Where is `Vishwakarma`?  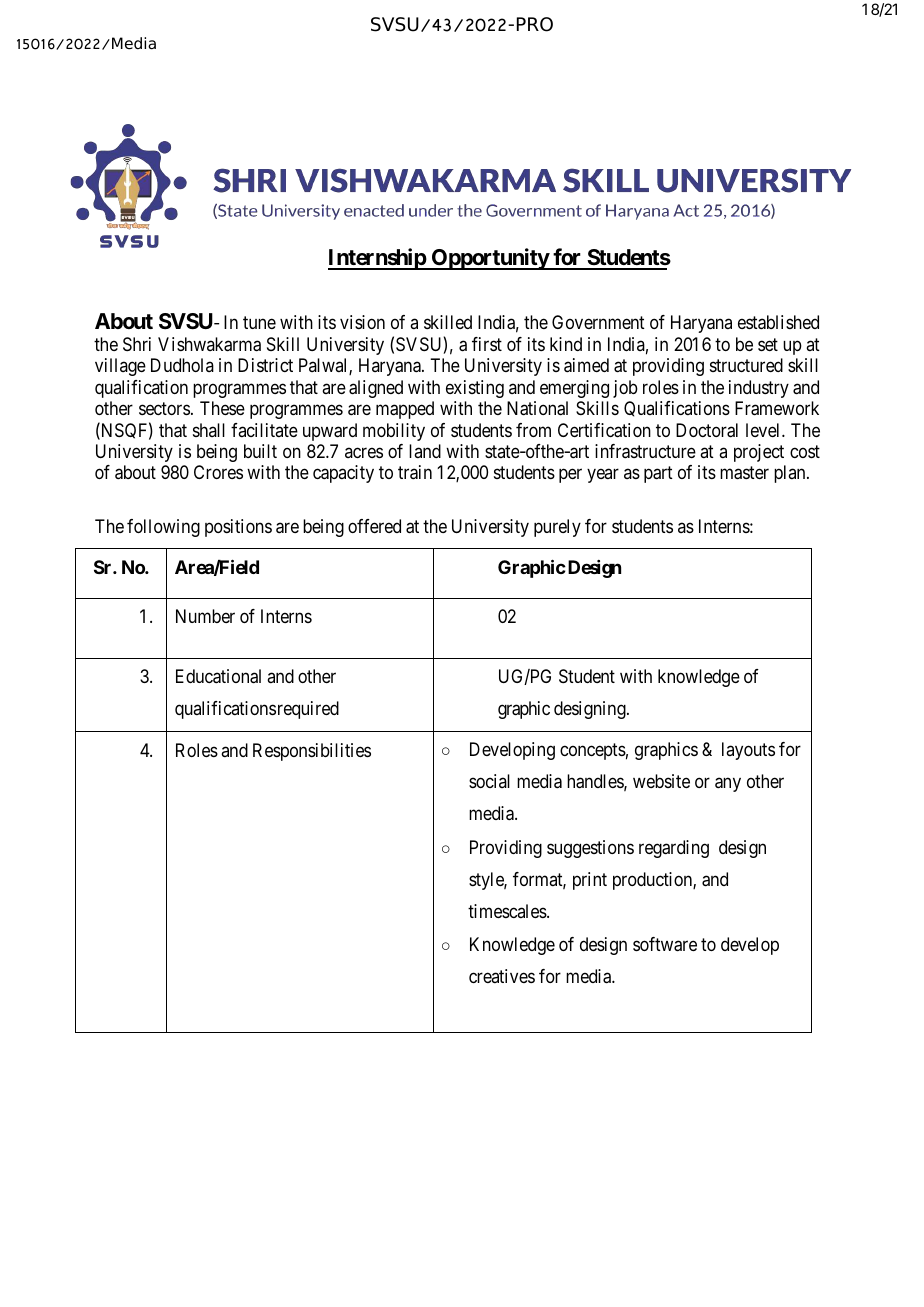 Vishwakarma is located at coordinates (209, 344).
